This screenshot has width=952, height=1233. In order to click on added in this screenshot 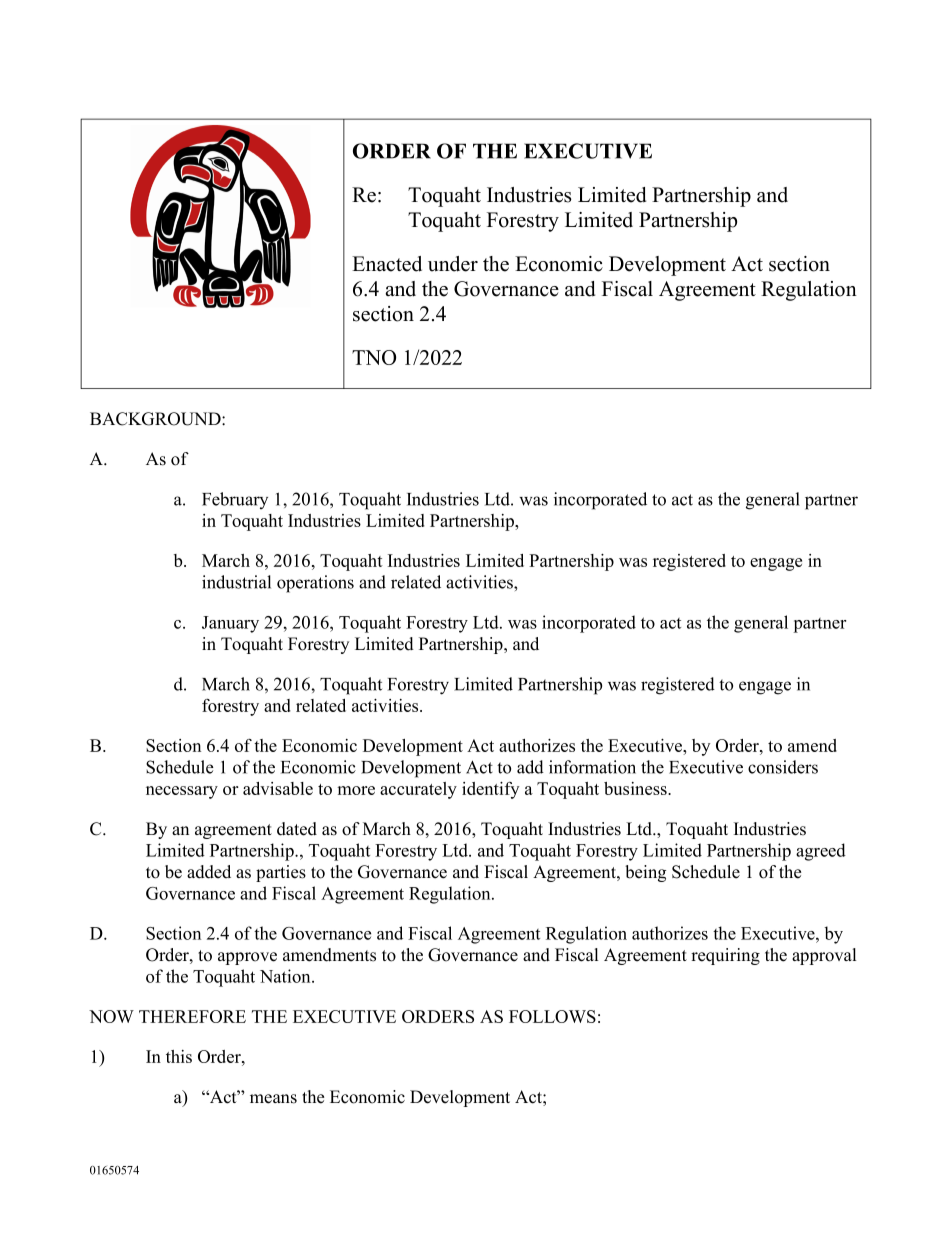, I will do `click(209, 872)`.
